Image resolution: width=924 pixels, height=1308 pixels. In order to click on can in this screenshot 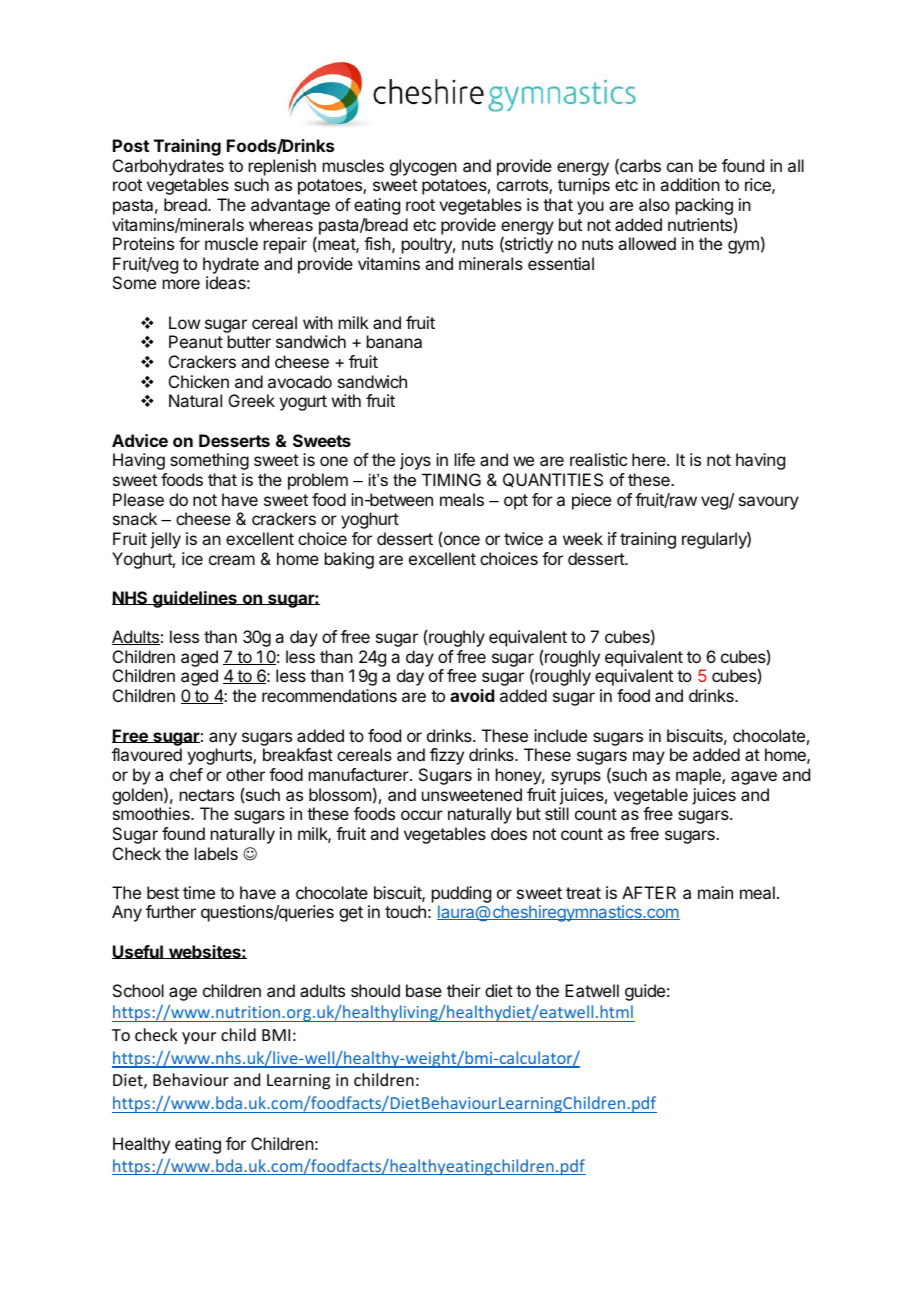, I will do `click(680, 167)`.
